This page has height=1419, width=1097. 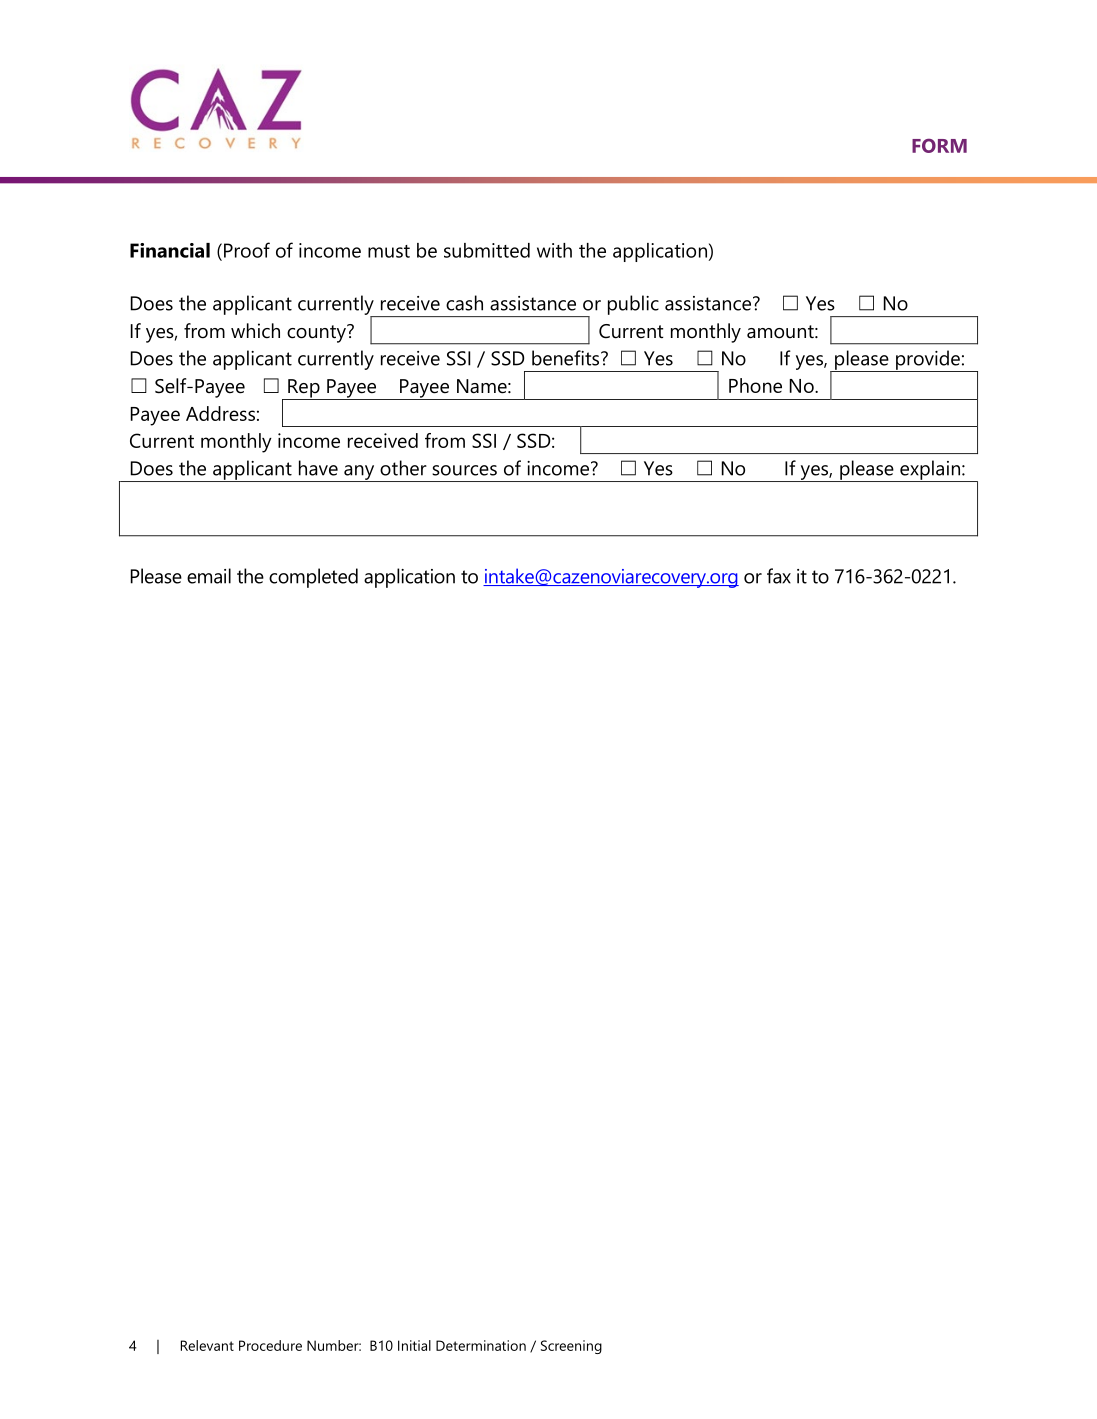 I want to click on Phone, so click(x=755, y=385).
